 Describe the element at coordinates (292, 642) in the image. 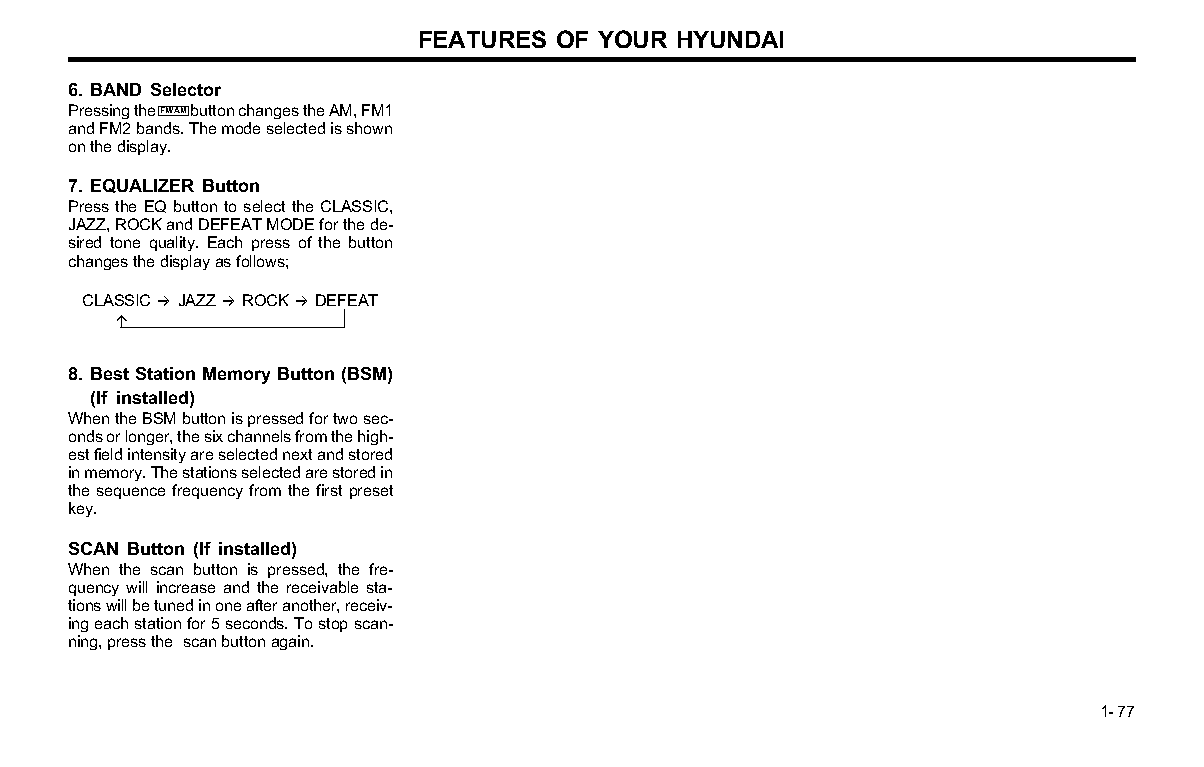

I see `again` at that location.
